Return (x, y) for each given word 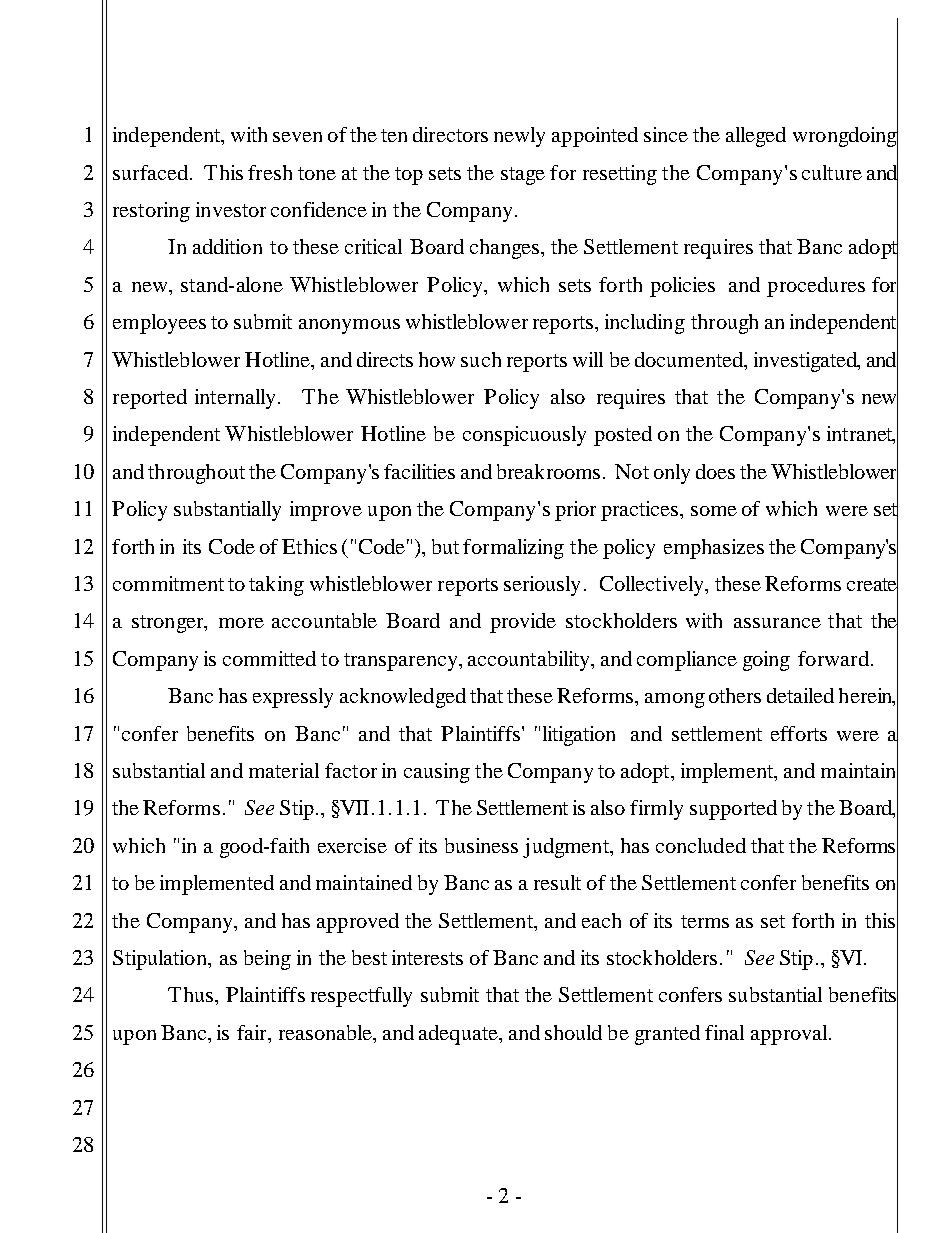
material (284, 770)
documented (690, 359)
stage (523, 176)
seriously (542, 586)
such (481, 359)
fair (253, 1032)
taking (276, 586)
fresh (270, 172)
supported (733, 810)
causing (437, 773)
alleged (756, 137)
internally (235, 399)
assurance (777, 623)
